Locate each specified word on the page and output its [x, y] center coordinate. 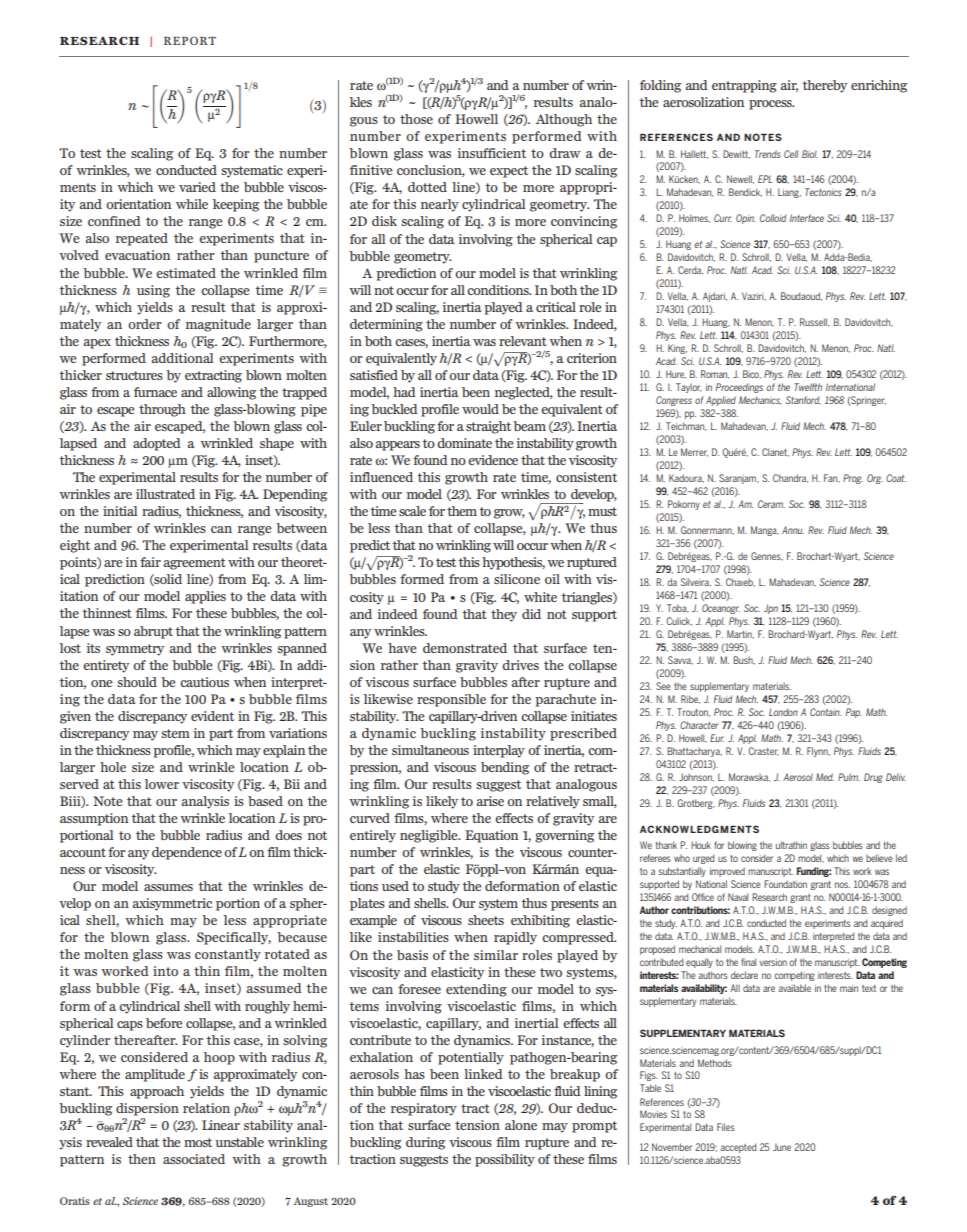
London [783, 712]
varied [197, 187]
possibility [505, 1160]
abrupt [153, 632]
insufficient [492, 153]
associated [194, 1159]
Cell [791, 154]
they [504, 615]
